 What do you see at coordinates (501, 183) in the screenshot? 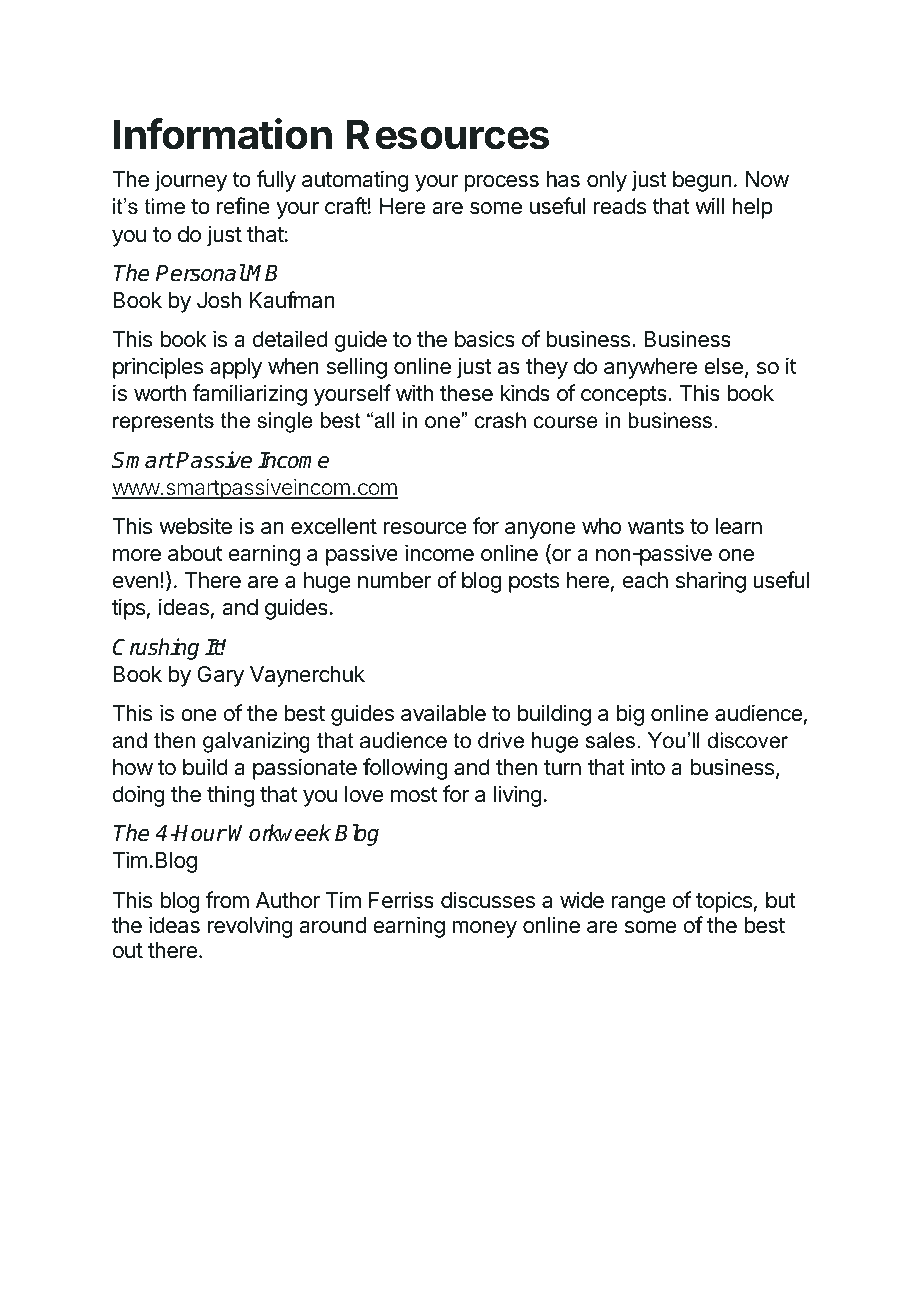
I see `process` at bounding box center [501, 183].
